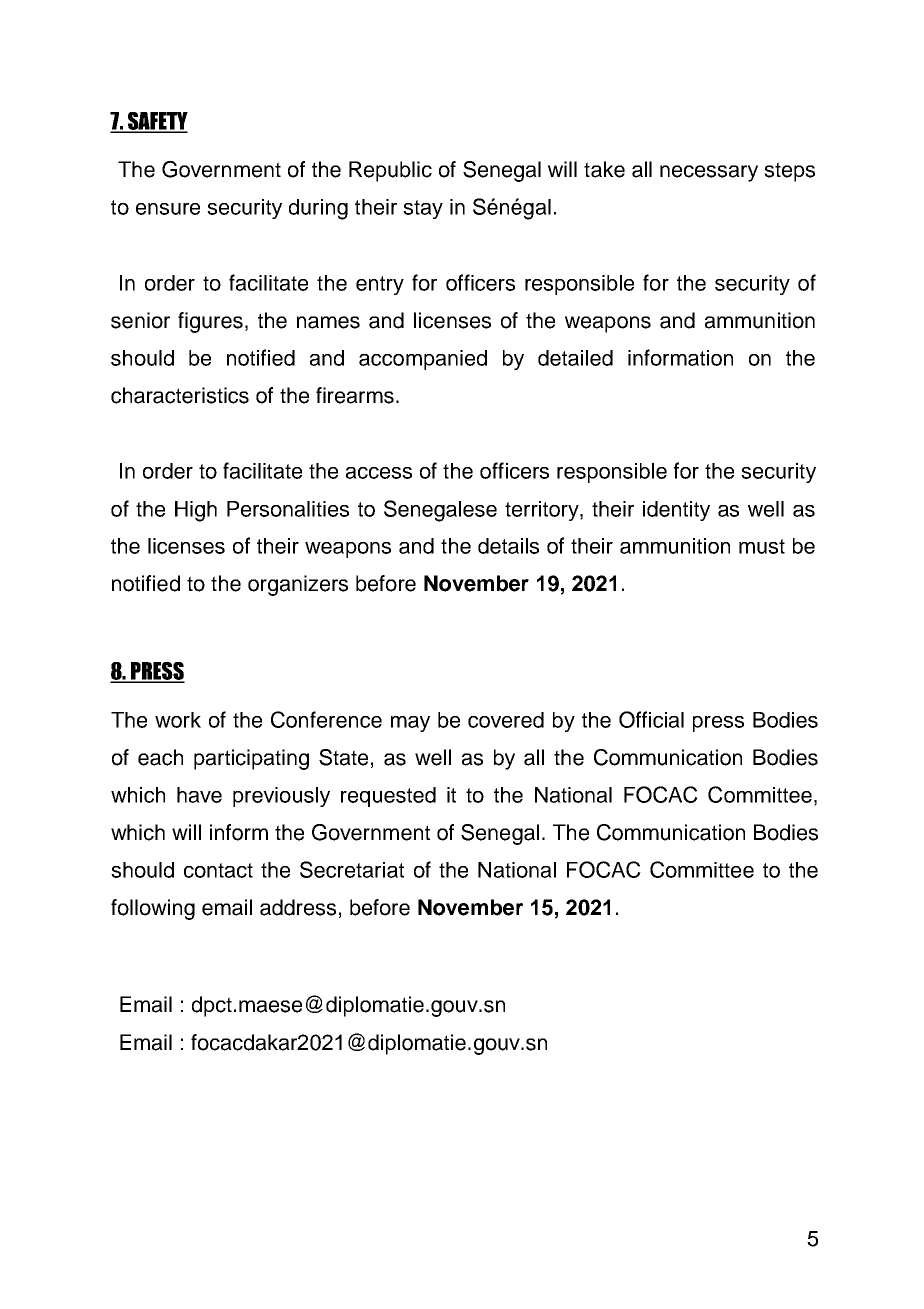  What do you see at coordinates (709, 173) in the screenshot?
I see `necessary` at bounding box center [709, 173].
